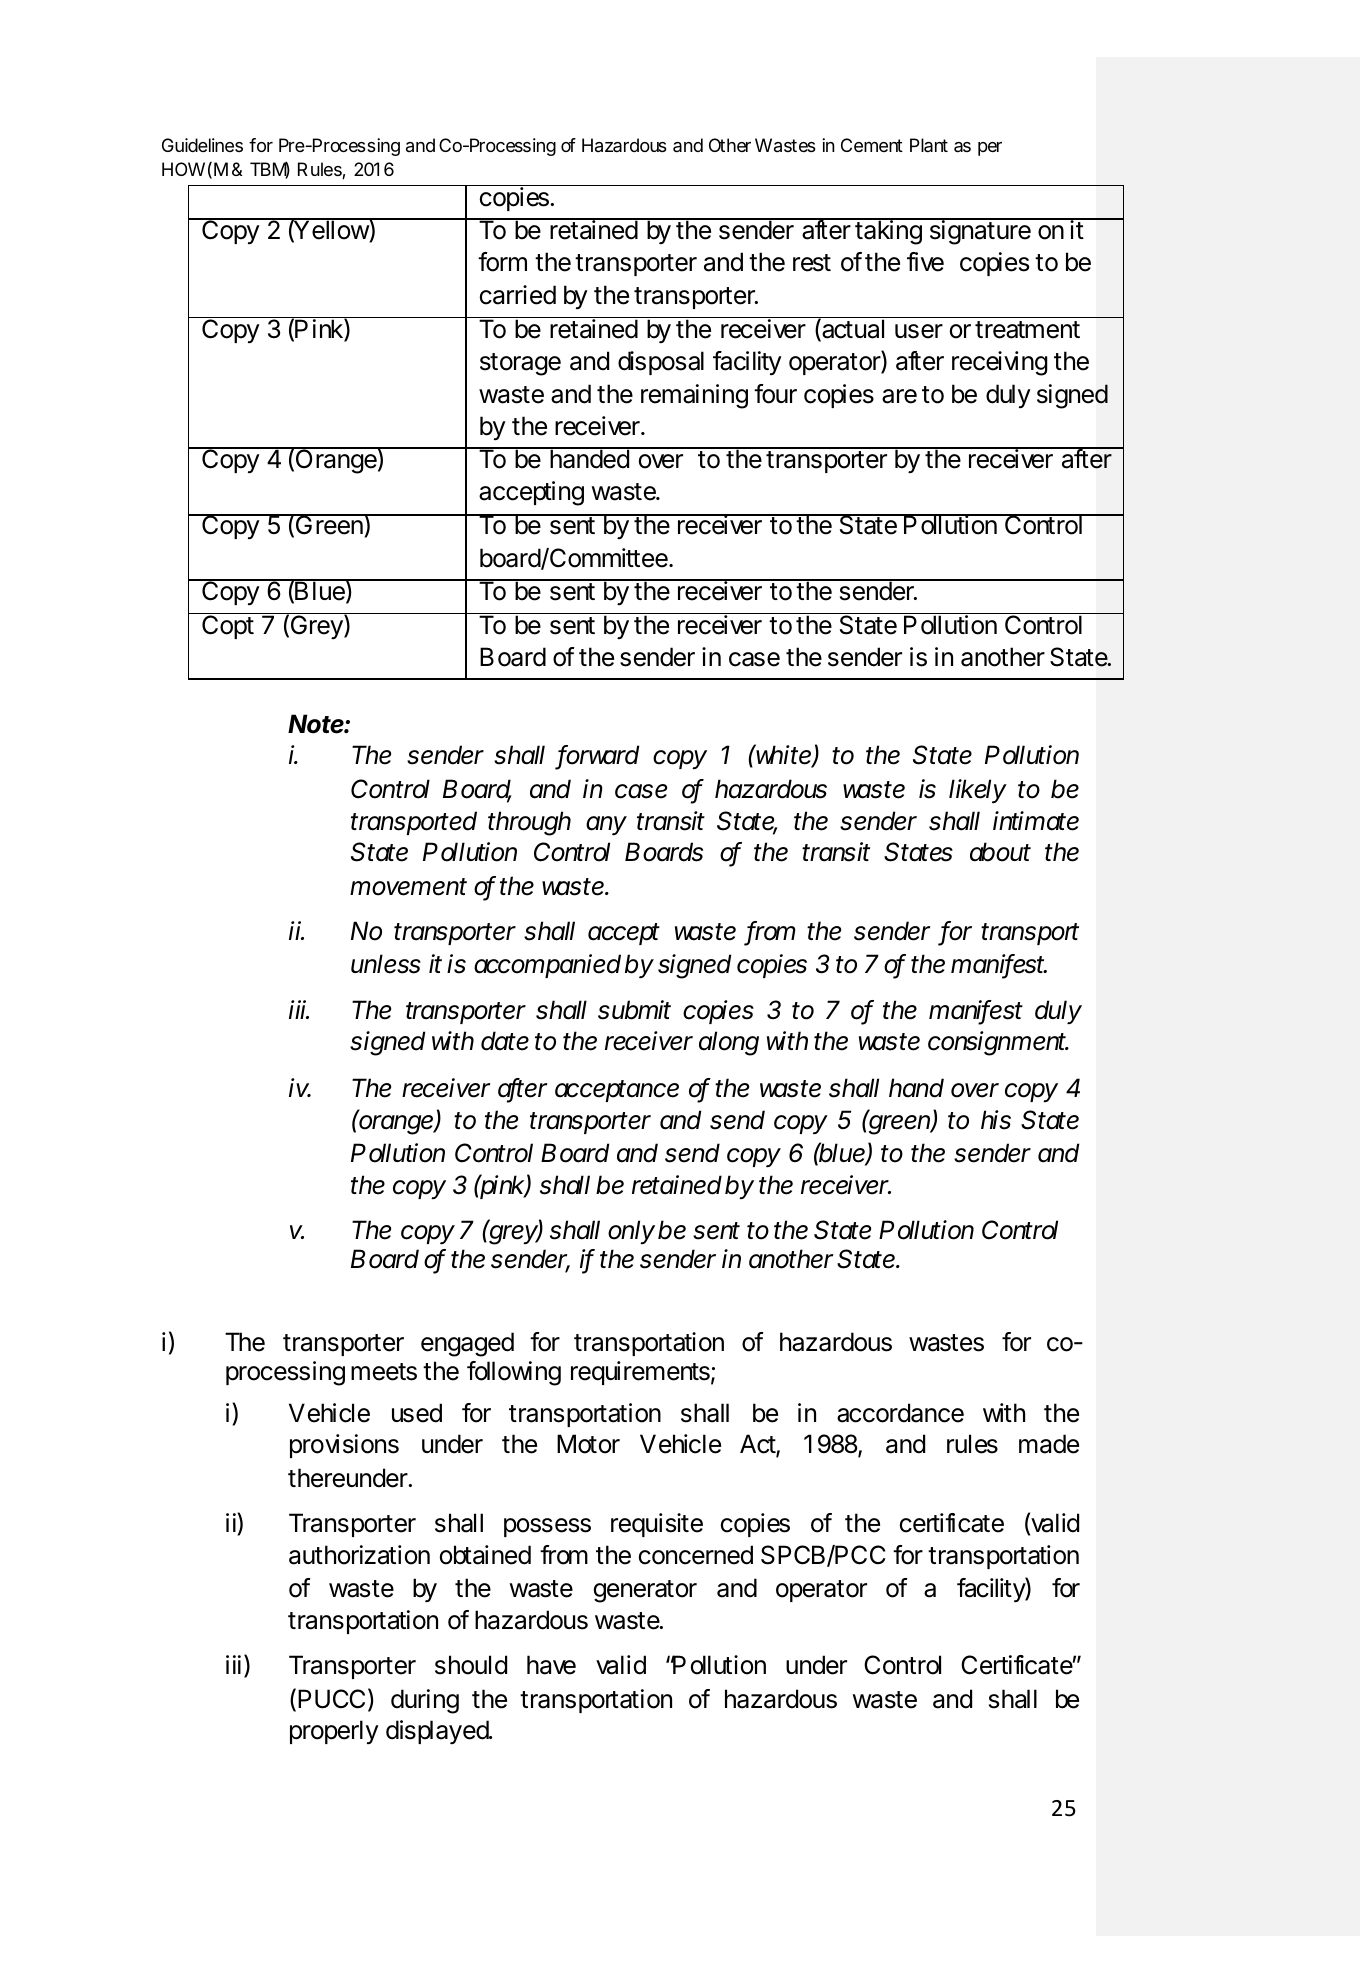  What do you see at coordinates (899, 396) in the document?
I see `are` at bounding box center [899, 396].
